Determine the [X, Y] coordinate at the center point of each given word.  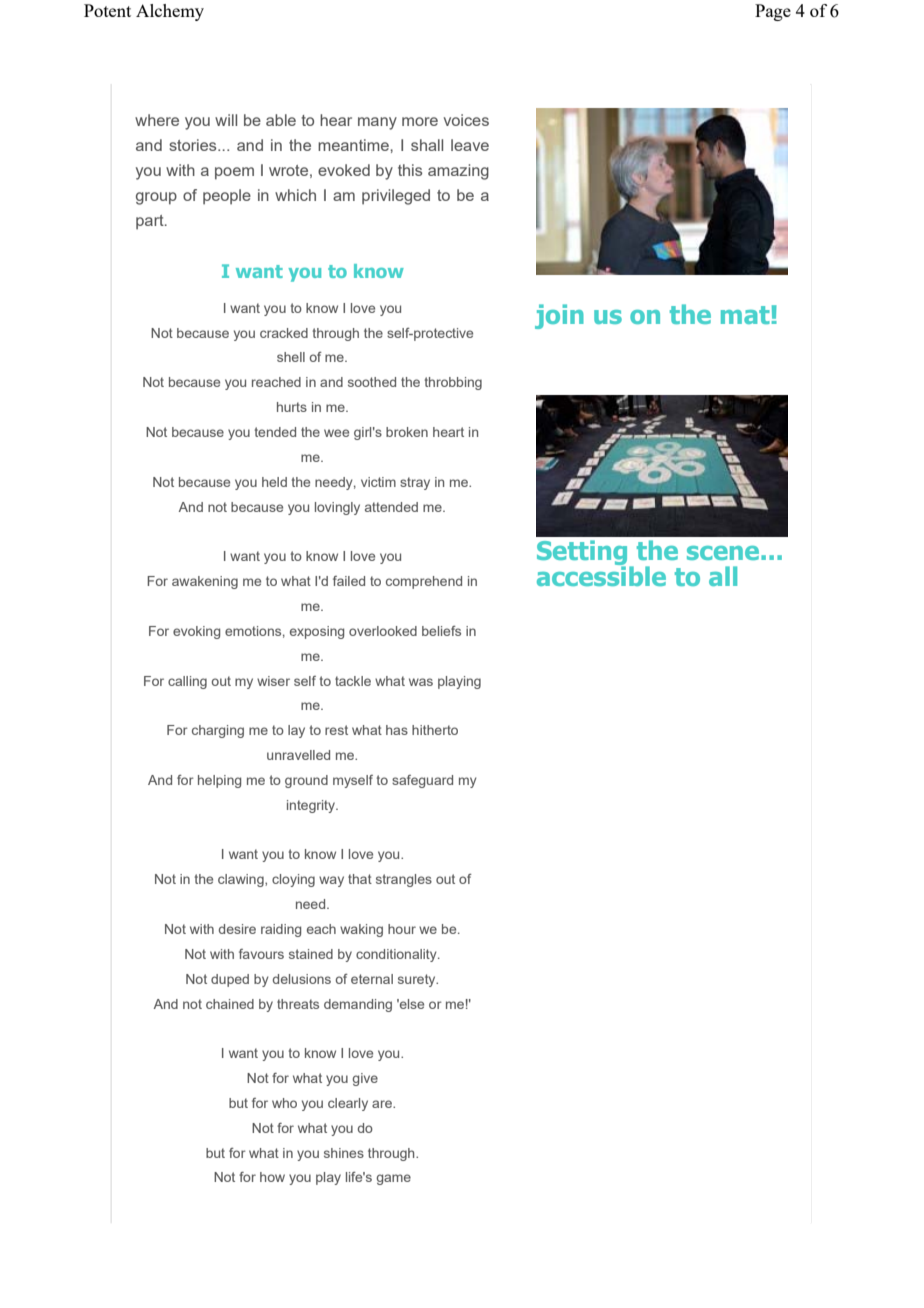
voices [466, 120]
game [393, 1179]
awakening [205, 582]
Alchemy [170, 12]
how [272, 1177]
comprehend [424, 582]
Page [773, 12]
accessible [601, 575]
